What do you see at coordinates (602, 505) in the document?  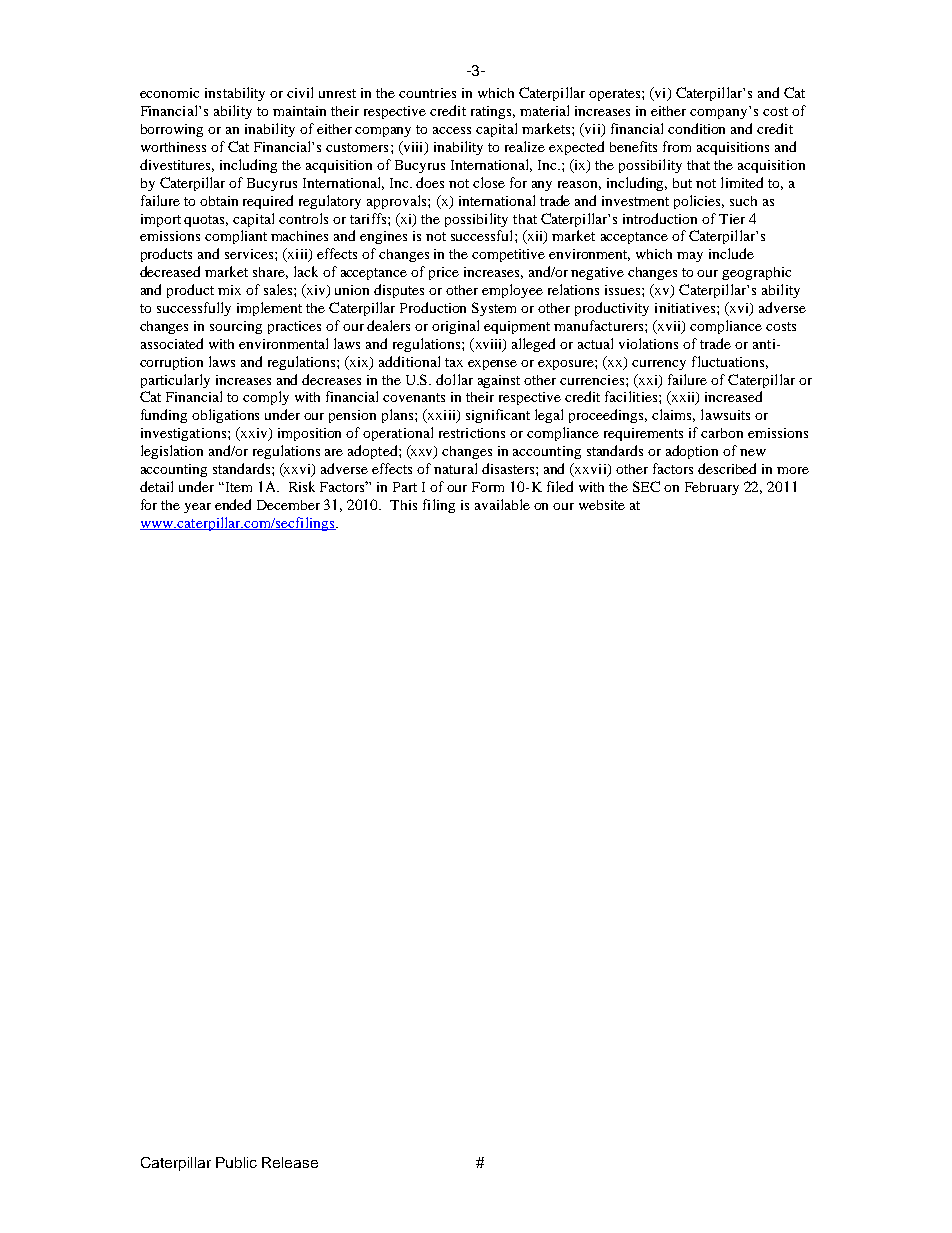 I see `website` at bounding box center [602, 505].
